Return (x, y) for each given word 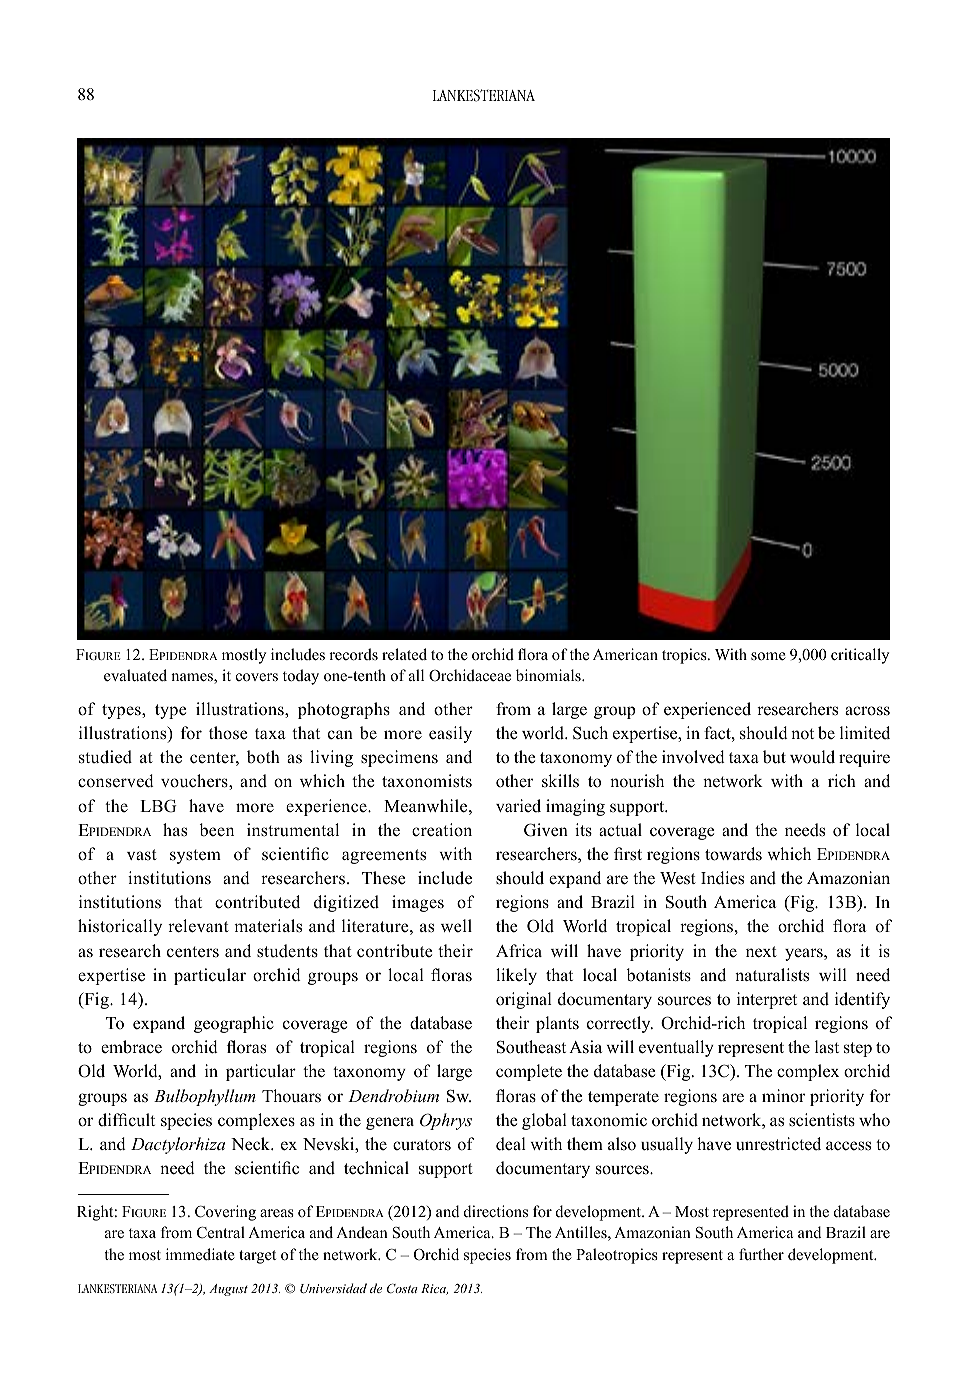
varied (518, 806)
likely (516, 976)
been (216, 830)
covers (257, 677)
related (404, 654)
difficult (126, 1120)
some (768, 656)
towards (733, 854)
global (544, 1121)
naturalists (772, 975)
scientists (822, 1120)
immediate (200, 1254)
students (287, 951)
